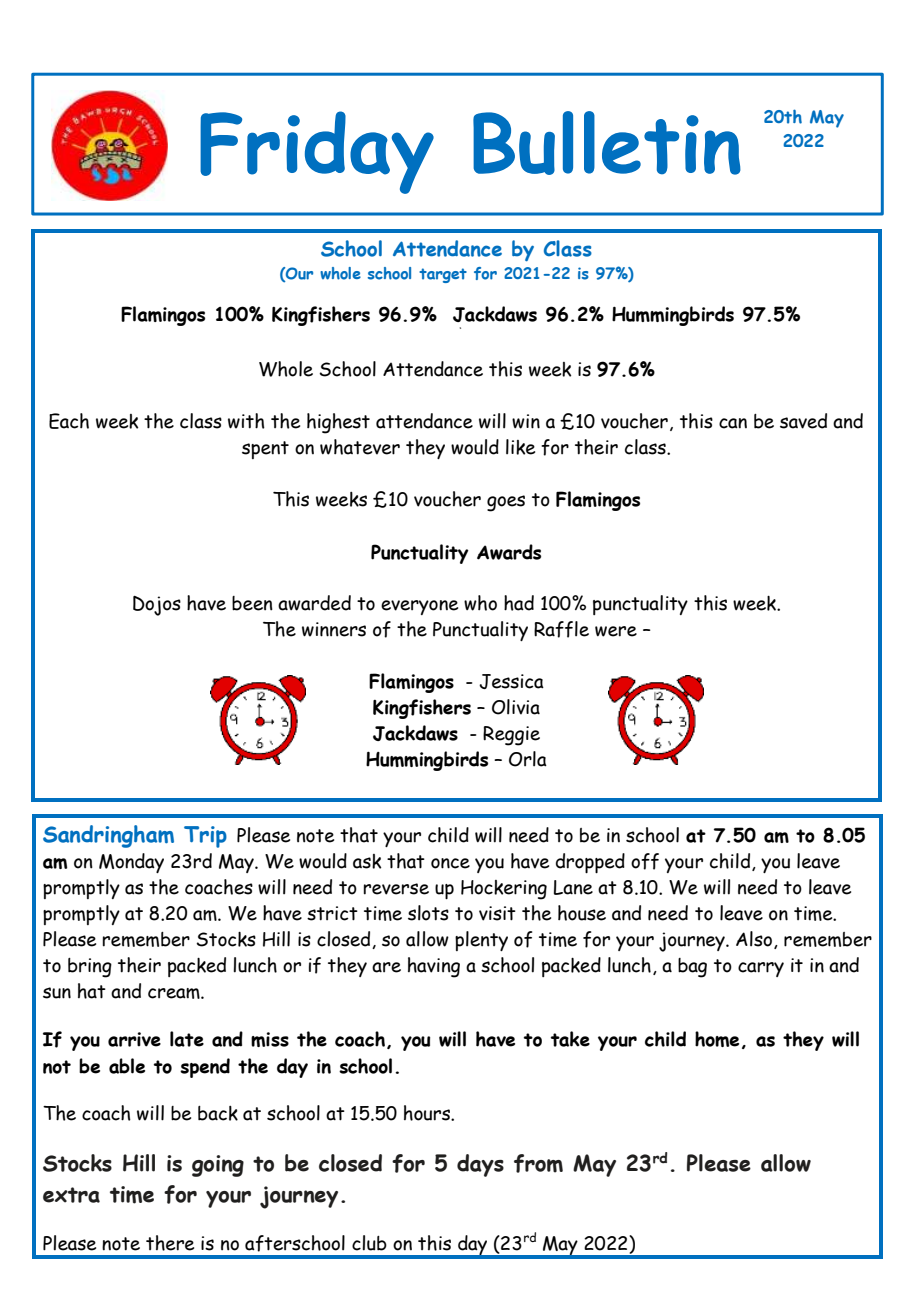 This screenshot has height=1308, width=924. I want to click on Friday, so click(317, 152).
